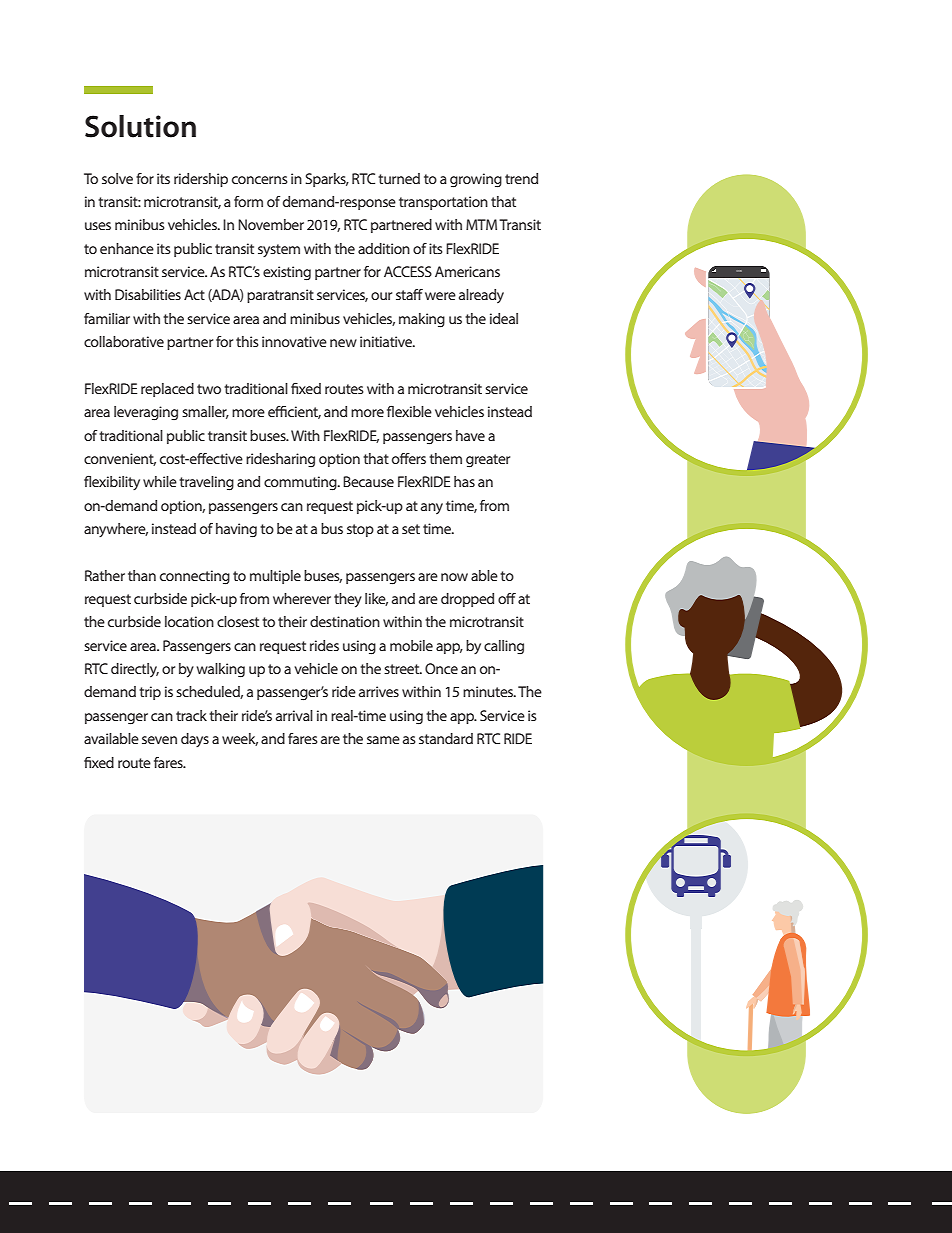  What do you see at coordinates (146, 413) in the document?
I see `leveraging` at bounding box center [146, 413].
